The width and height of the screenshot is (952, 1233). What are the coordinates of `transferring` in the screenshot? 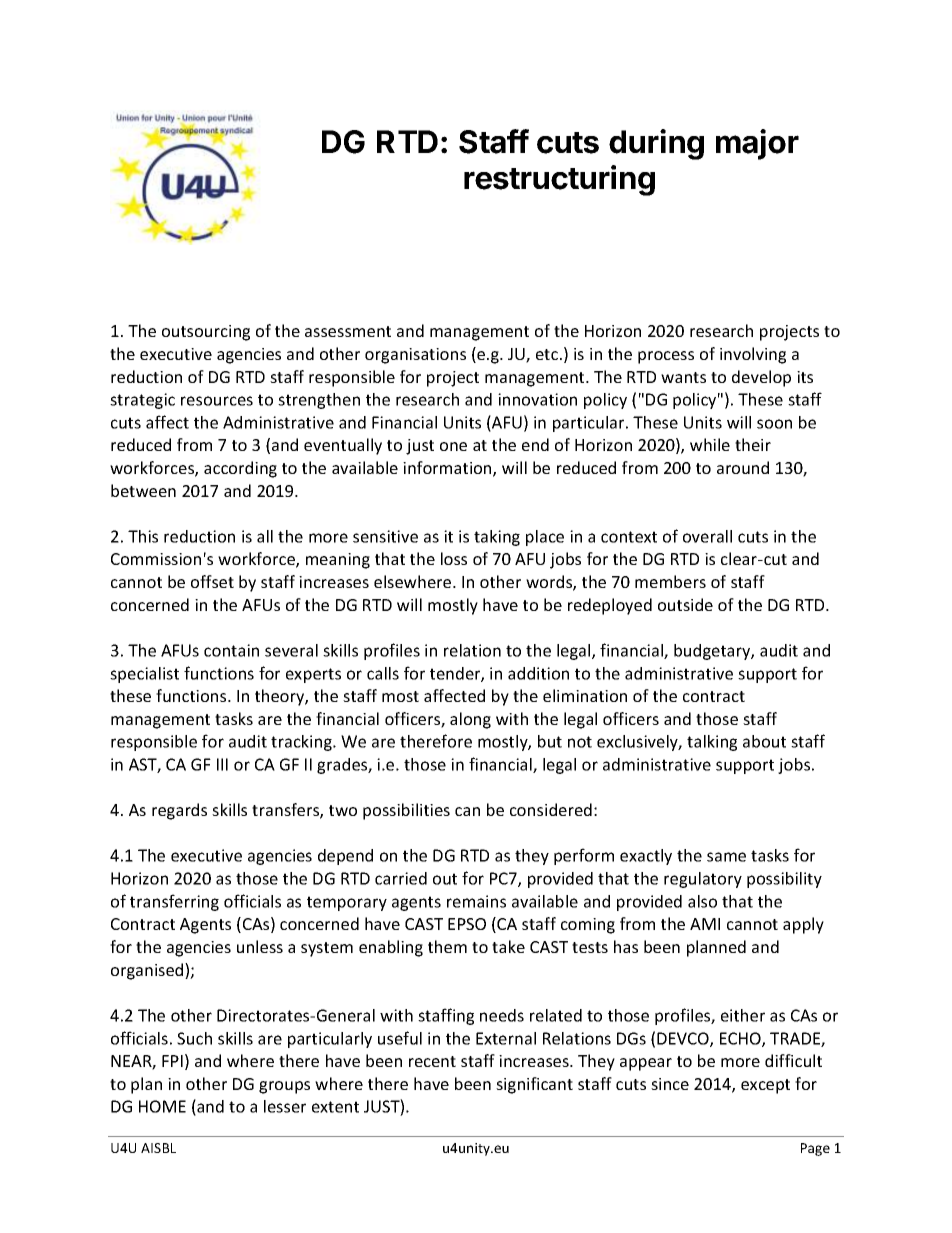 It's located at (174, 902).
